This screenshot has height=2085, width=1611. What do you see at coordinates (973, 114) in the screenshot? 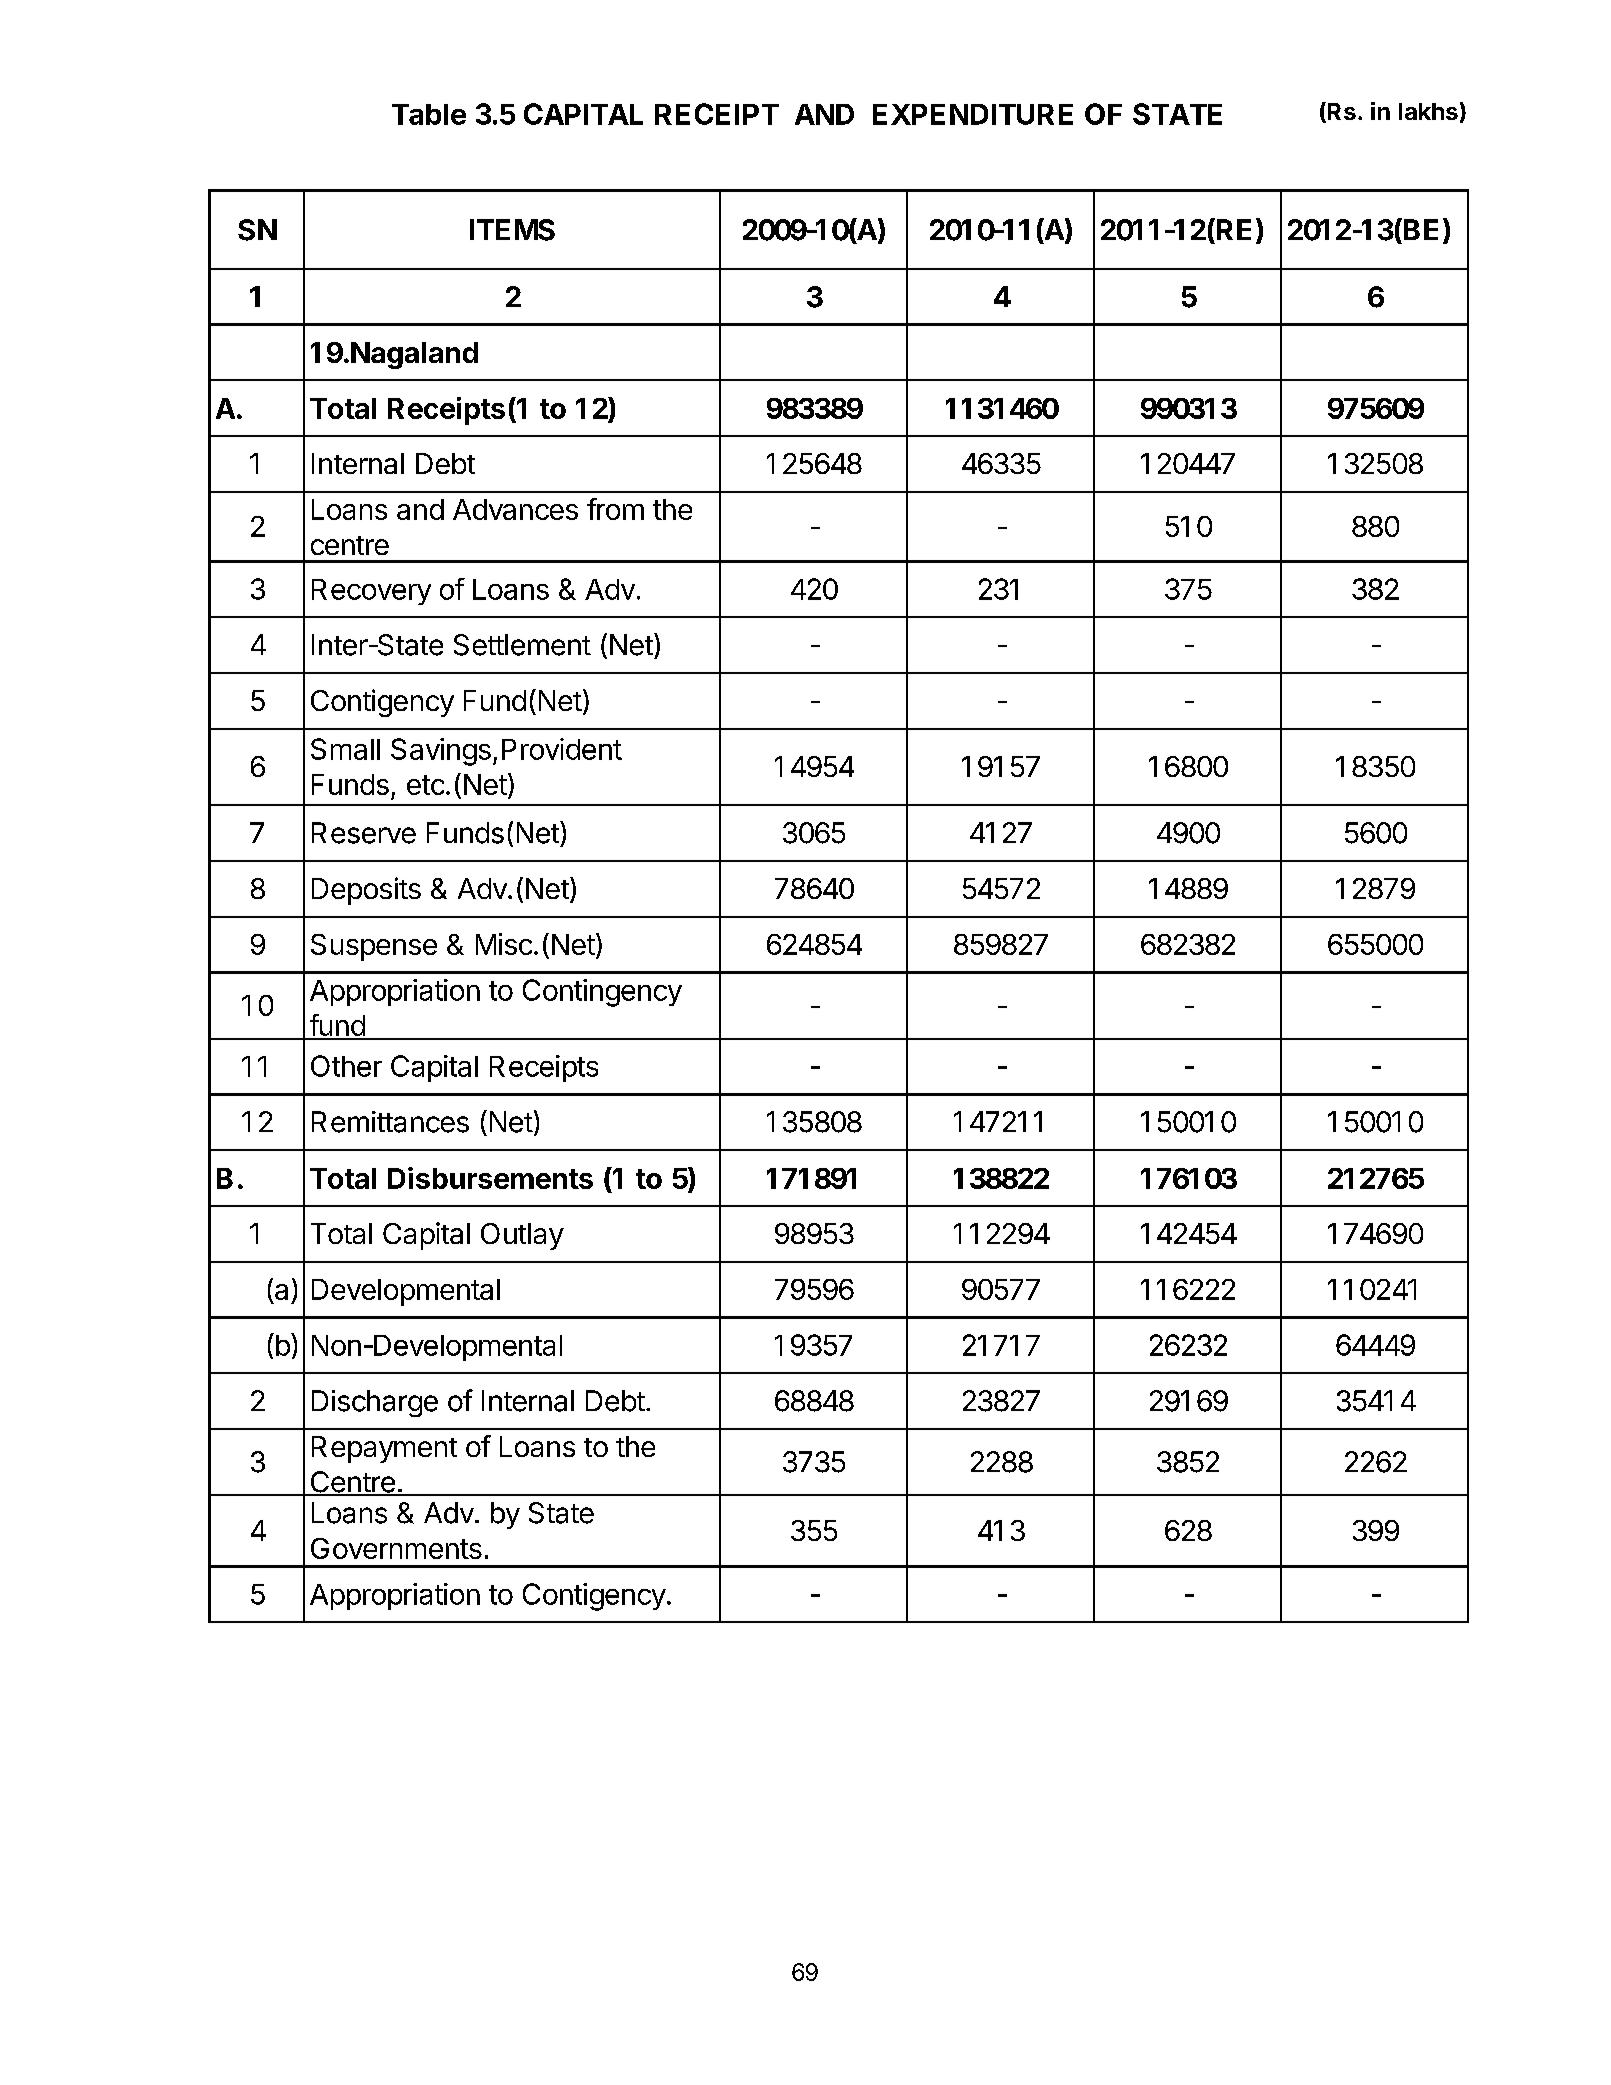
I see `EXPENDITURE` at bounding box center [973, 114].
